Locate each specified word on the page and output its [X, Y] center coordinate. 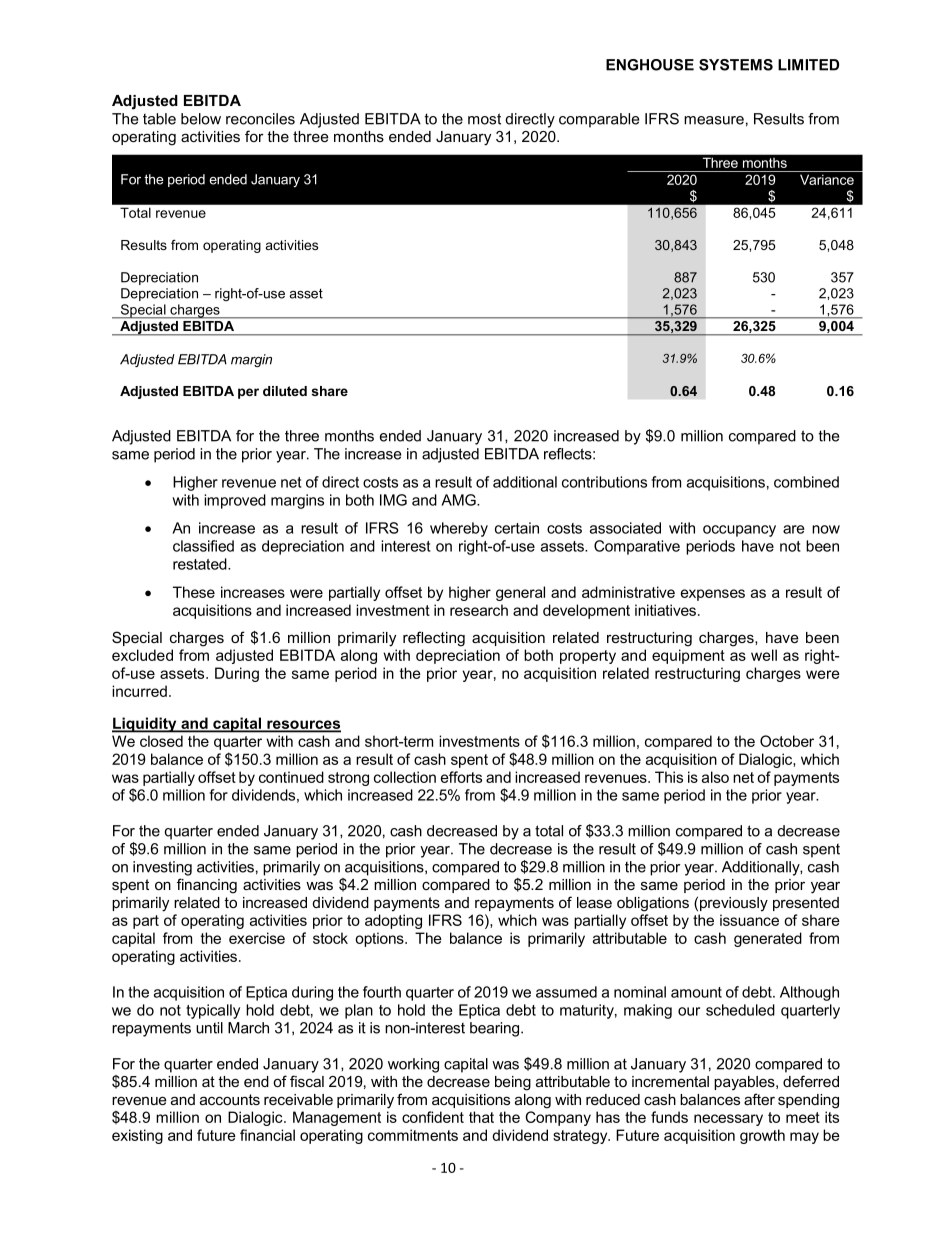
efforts [461, 777]
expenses [713, 595]
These [194, 592]
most [484, 119]
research [479, 610]
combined [806, 482]
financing [207, 886]
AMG [459, 500]
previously [734, 904]
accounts [230, 1099]
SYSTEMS [736, 65]
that [481, 1117]
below [201, 119]
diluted [285, 391]
